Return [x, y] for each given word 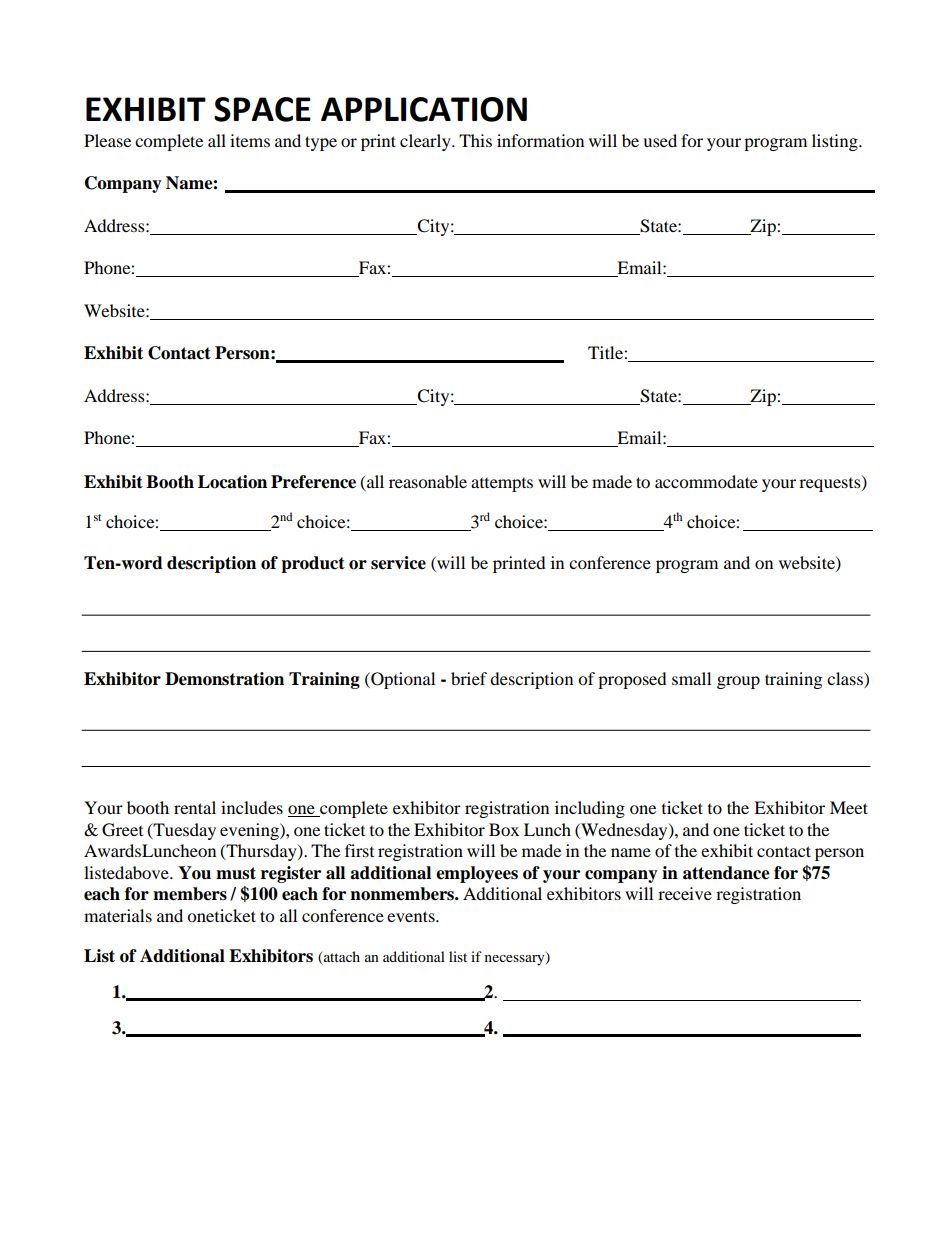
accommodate [706, 481]
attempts [502, 485]
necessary [516, 959]
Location [232, 482]
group [738, 682]
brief [469, 678]
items [250, 140]
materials [118, 915]
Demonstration [224, 679]
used [660, 140]
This [475, 140]
